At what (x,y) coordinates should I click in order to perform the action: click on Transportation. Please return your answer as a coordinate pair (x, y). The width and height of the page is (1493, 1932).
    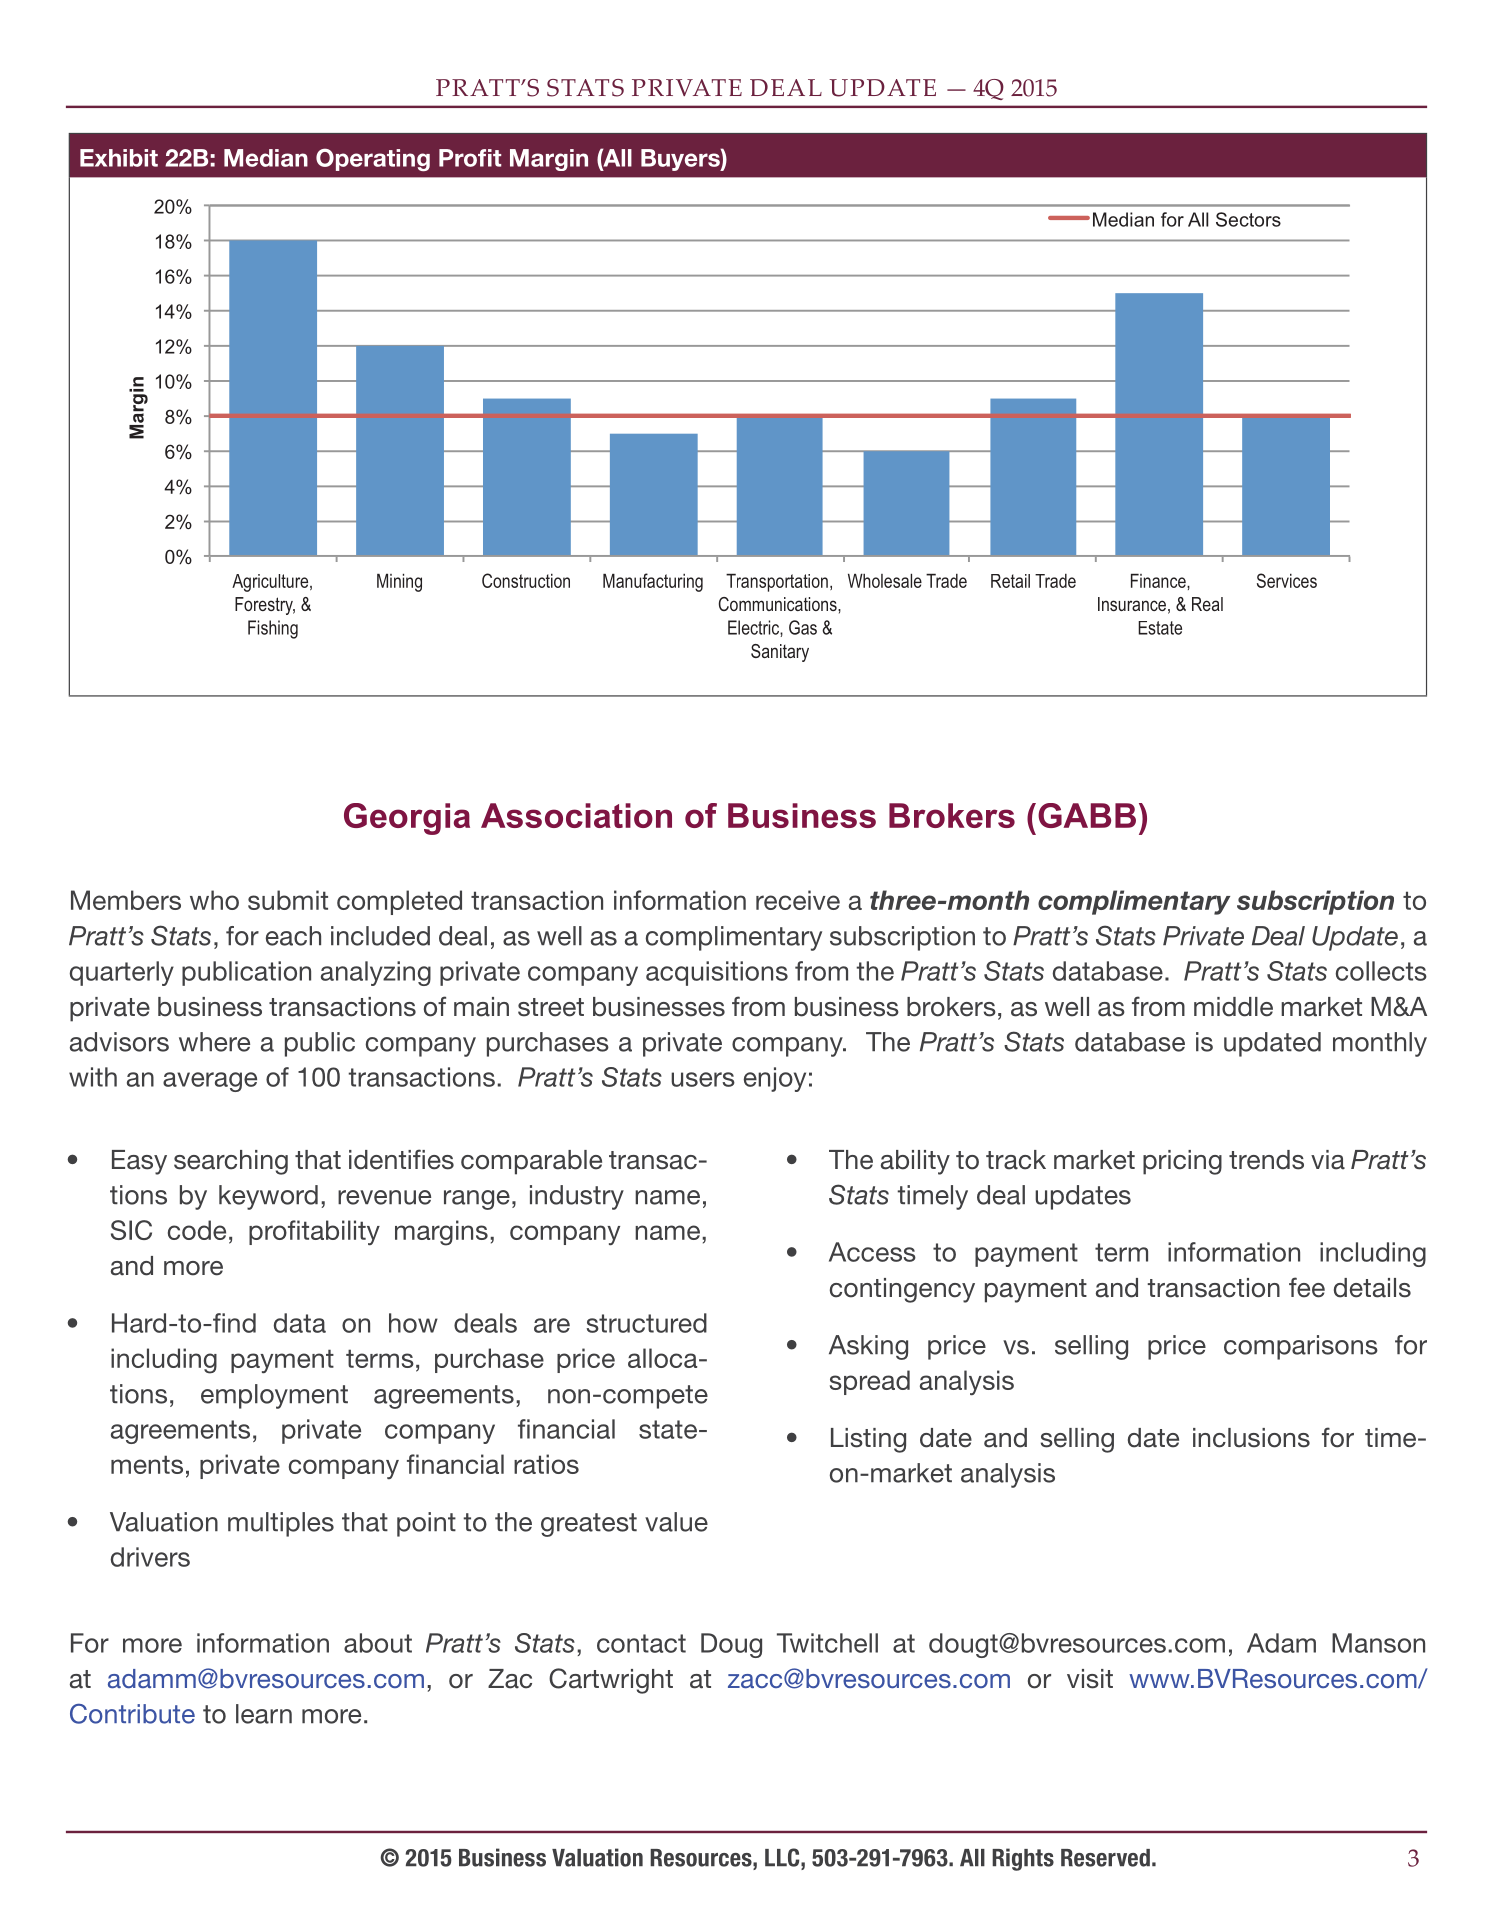
    Looking at the image, I should click on (777, 583).
